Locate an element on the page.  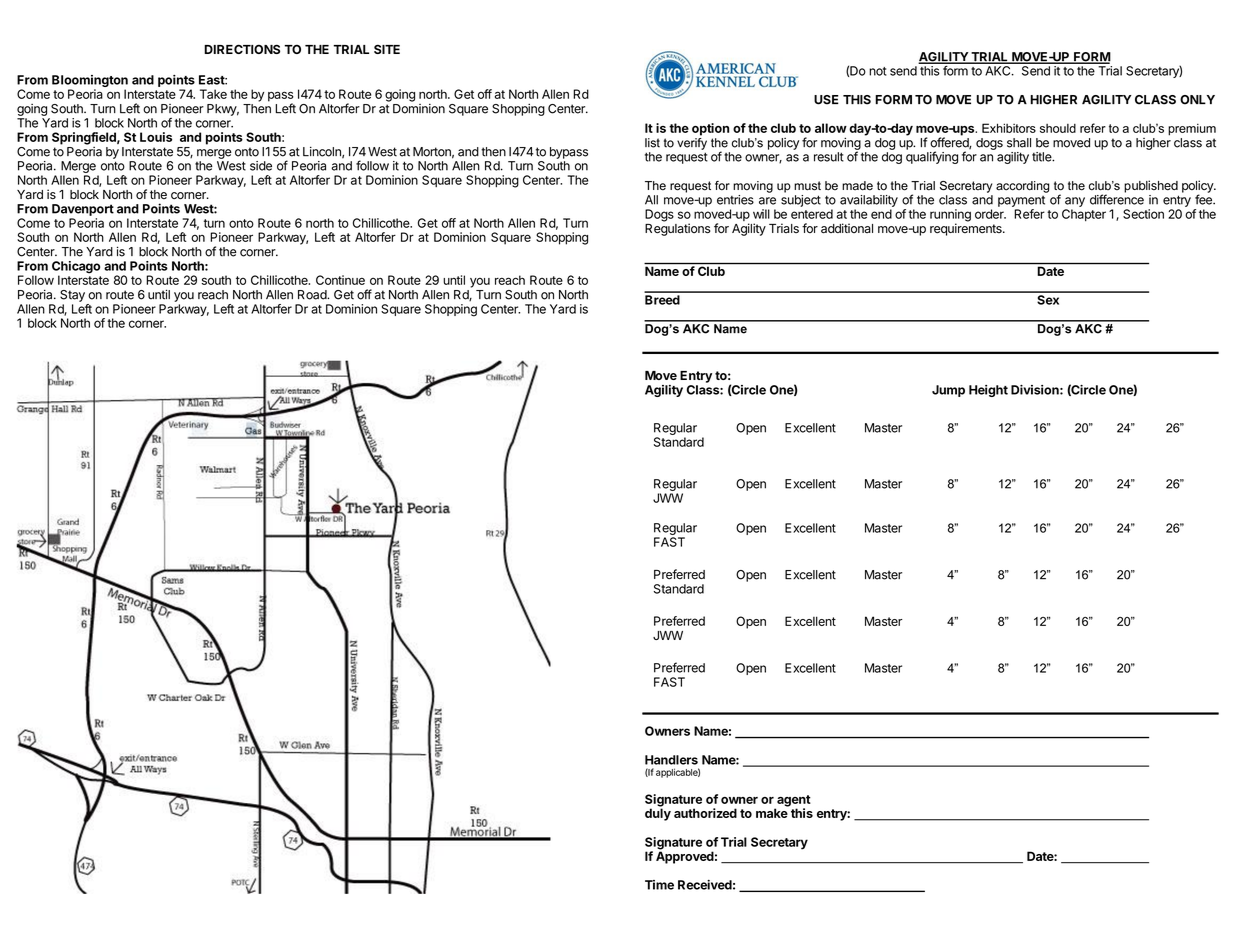
Time is located at coordinates (659, 885).
